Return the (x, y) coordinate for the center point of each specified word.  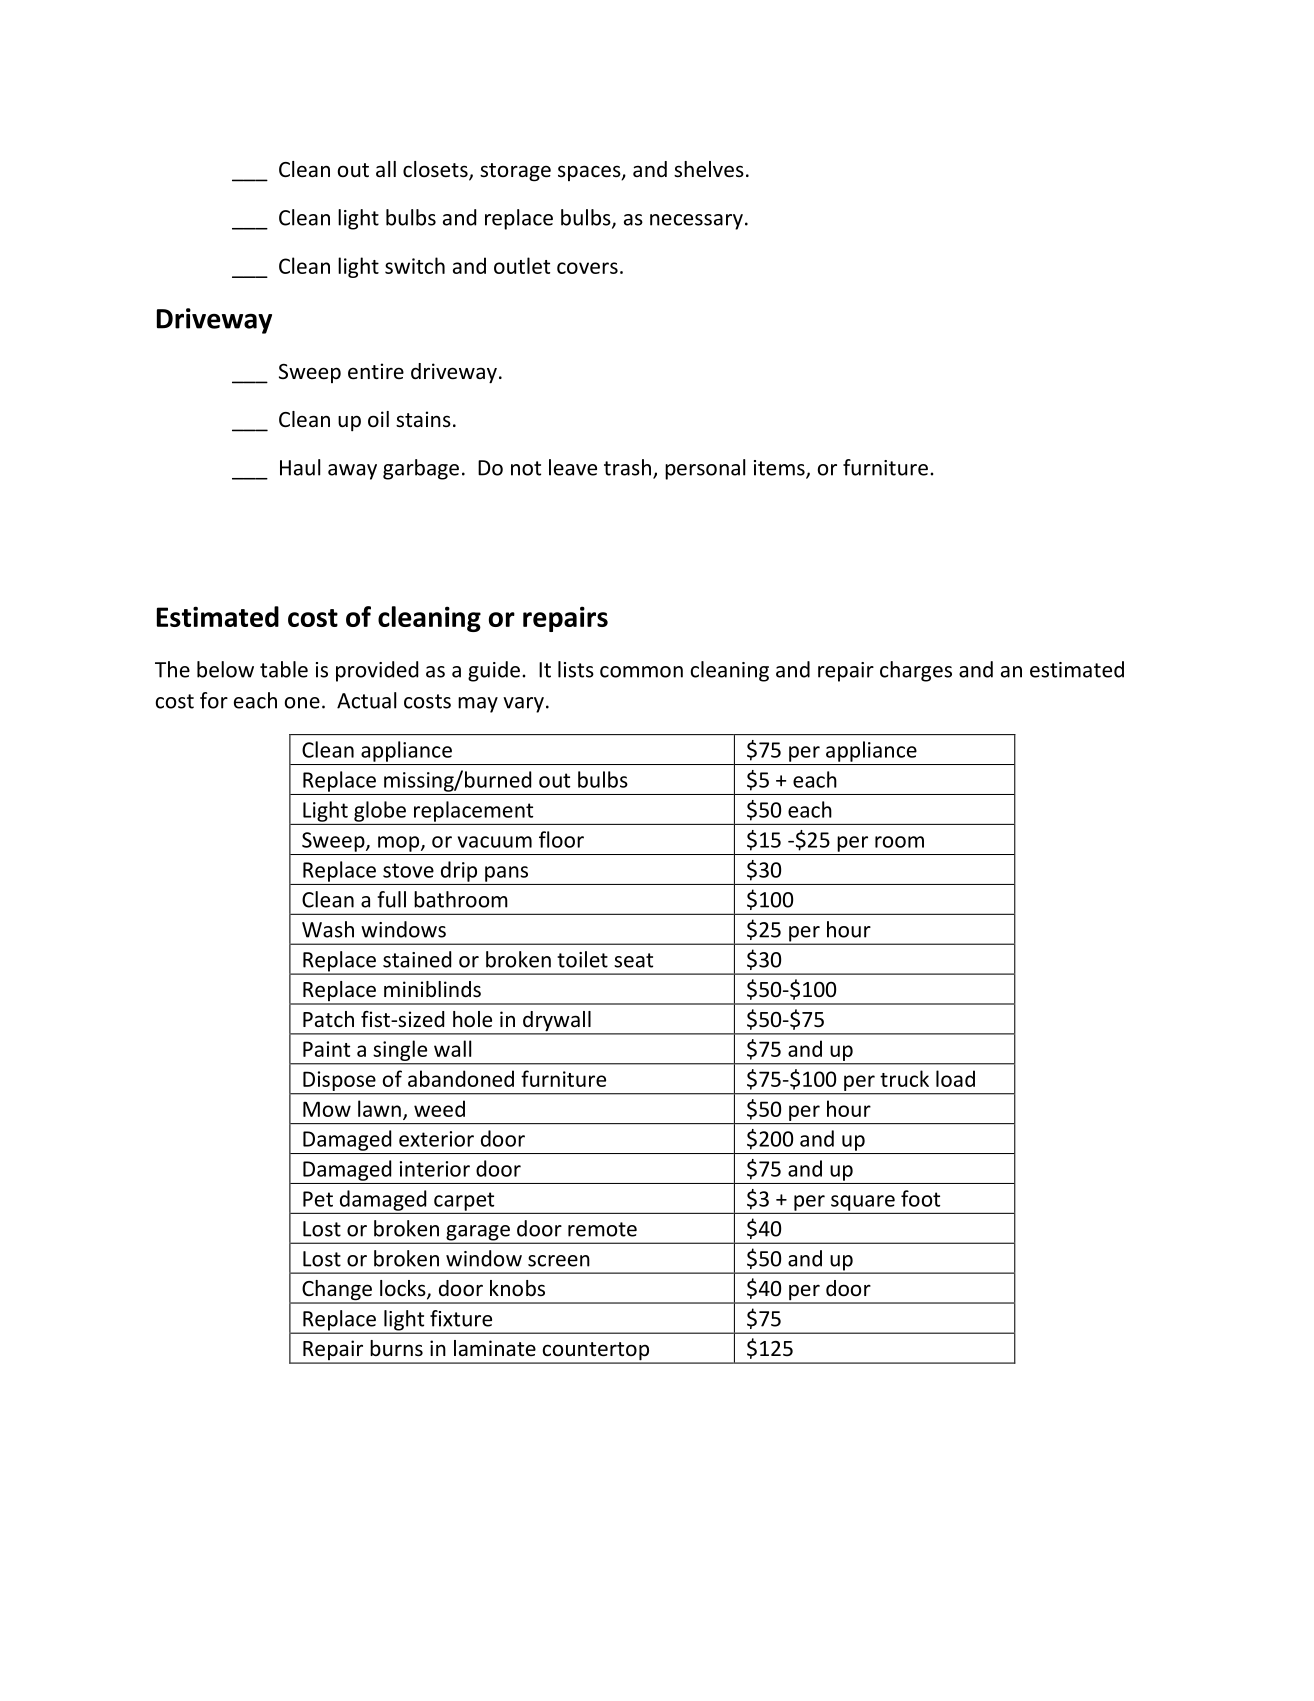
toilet (582, 959)
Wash (328, 929)
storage (515, 172)
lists (576, 669)
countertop (595, 1352)
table (284, 669)
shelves (709, 169)
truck (904, 1078)
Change (337, 1291)
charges (916, 671)
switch (415, 265)
